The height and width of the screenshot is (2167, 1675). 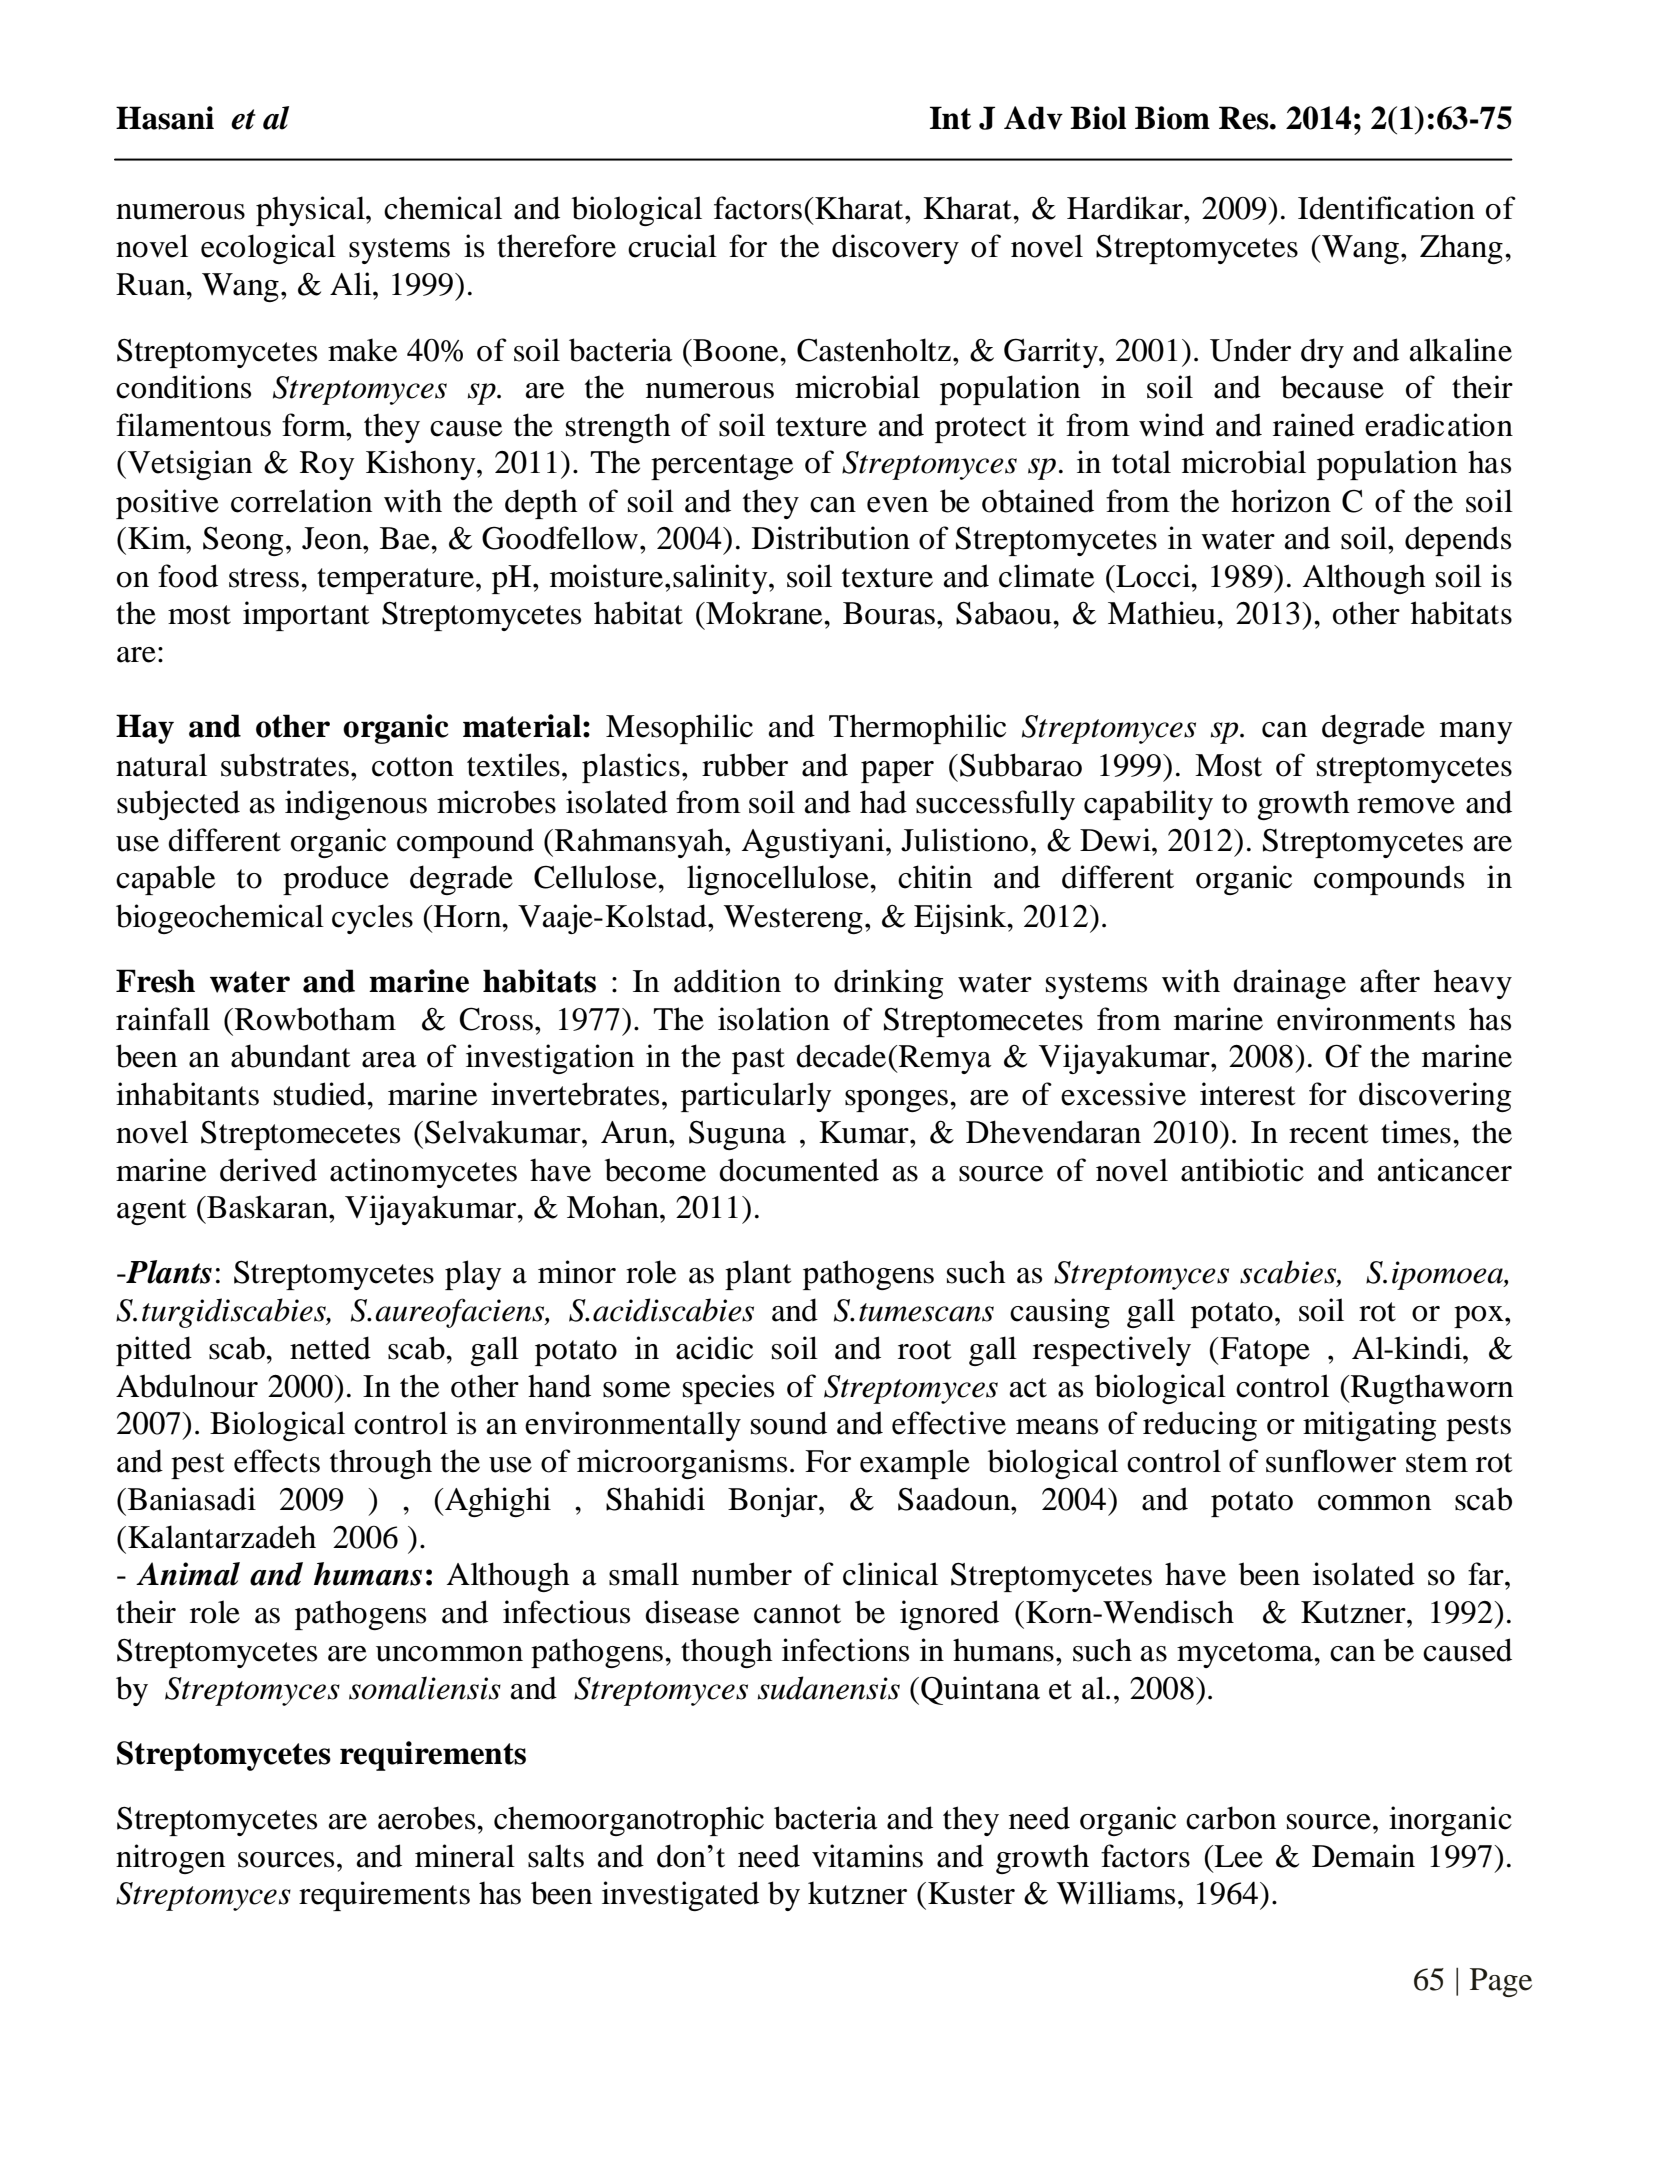 What do you see at coordinates (1366, 1019) in the screenshot?
I see `environments` at bounding box center [1366, 1019].
